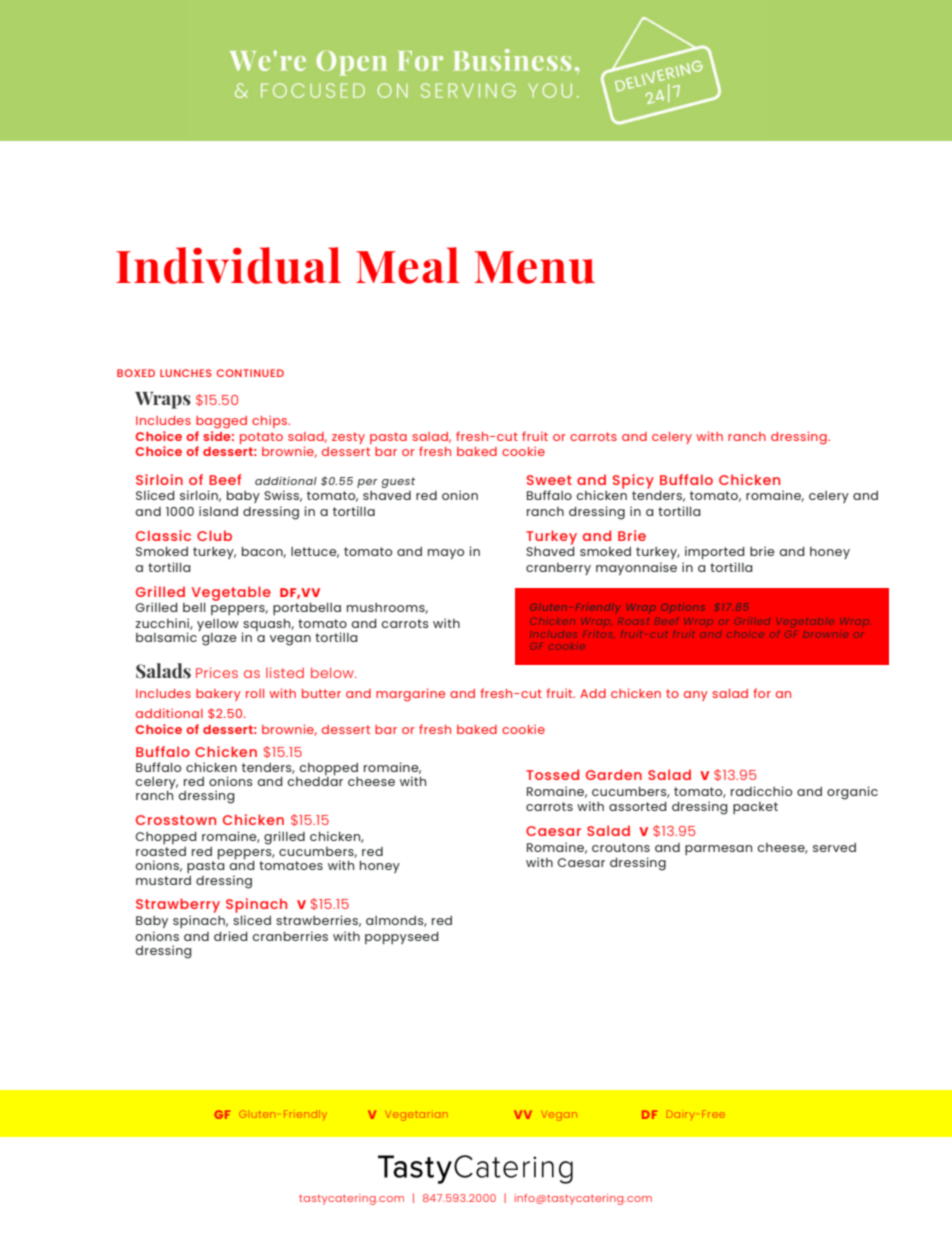 The image size is (952, 1233). What do you see at coordinates (416, 1115) in the screenshot?
I see `Vegetarian` at bounding box center [416, 1115].
